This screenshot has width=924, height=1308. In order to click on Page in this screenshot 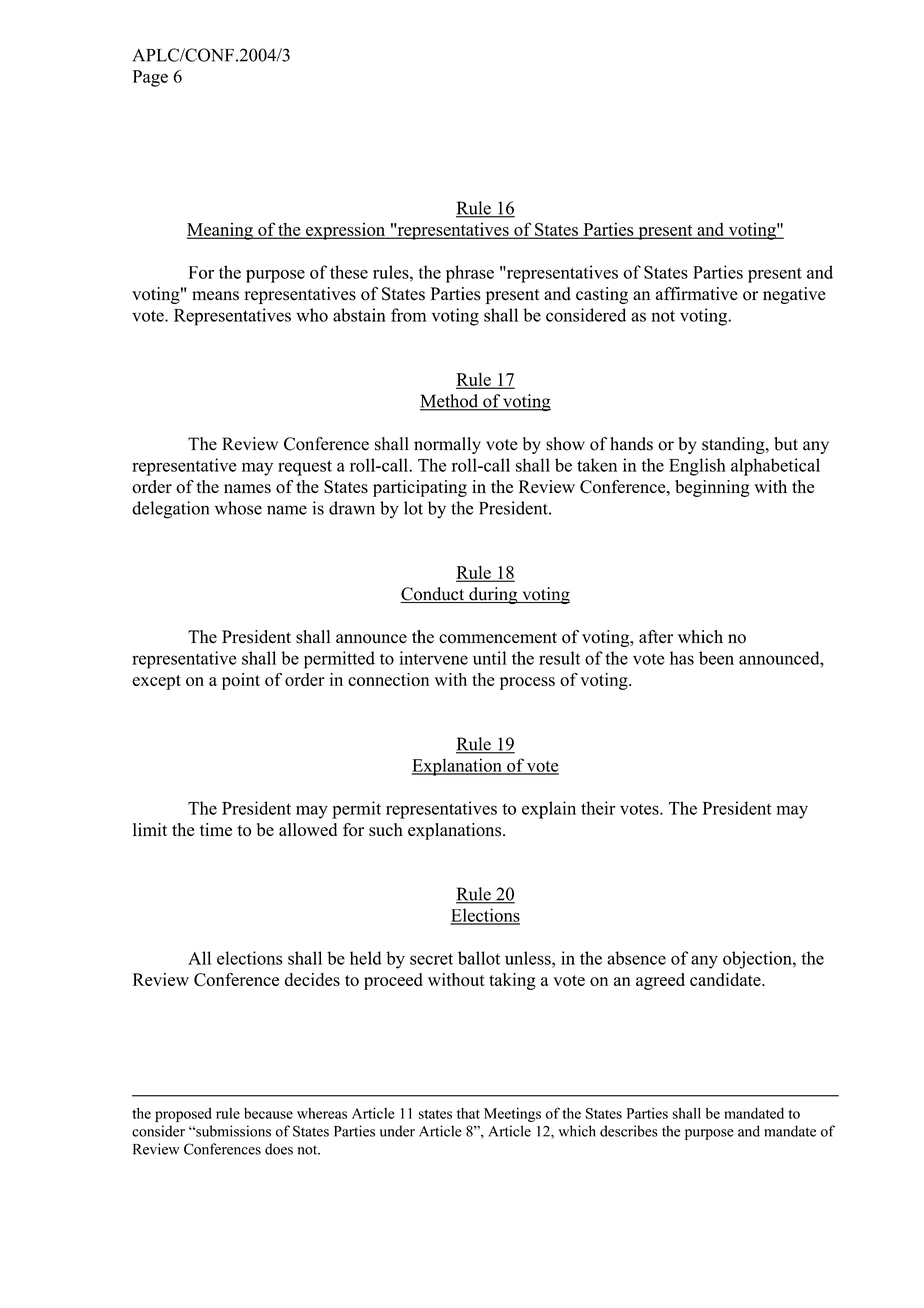, I will do `click(150, 78)`.
